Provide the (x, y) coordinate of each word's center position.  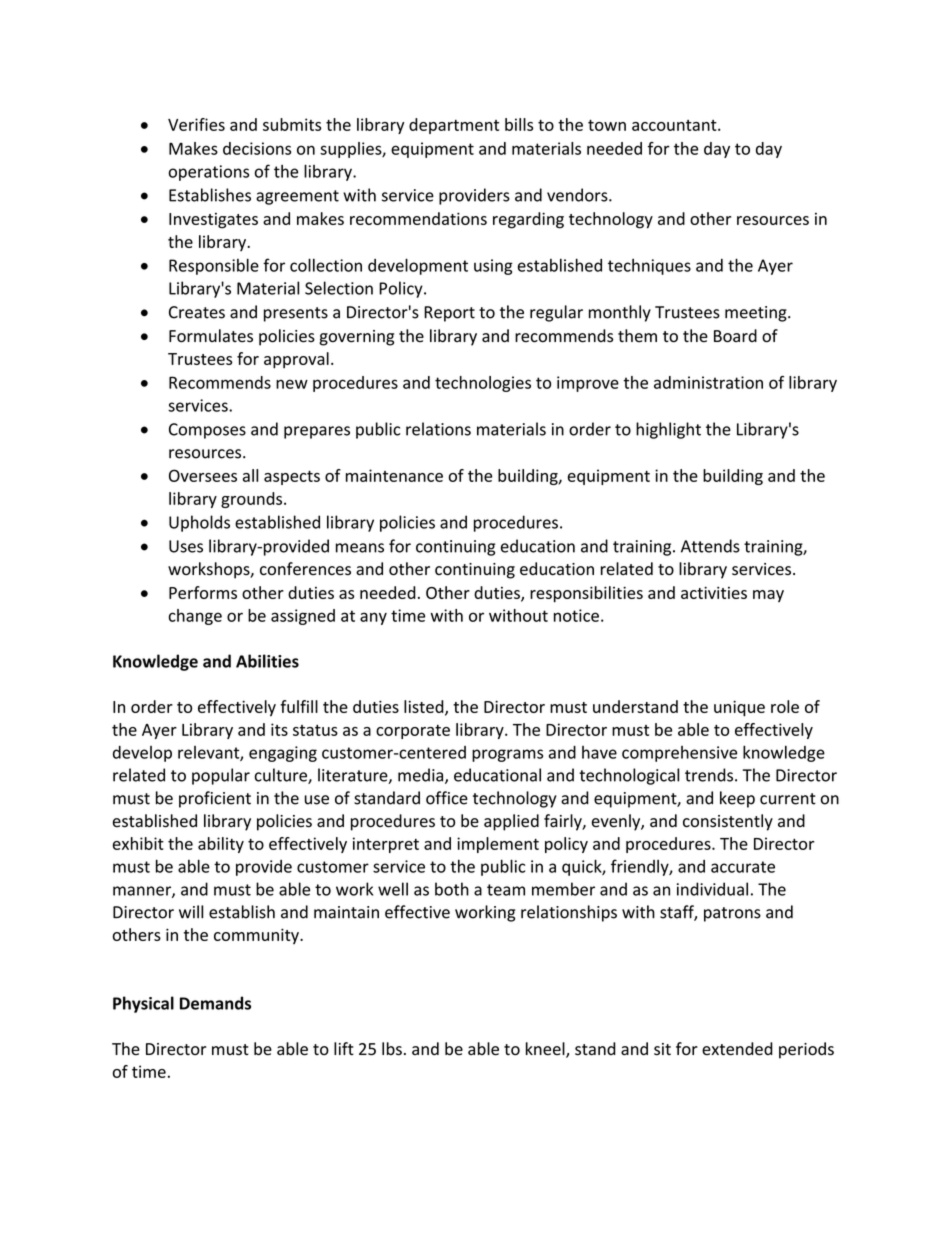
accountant (675, 125)
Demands (215, 1003)
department (454, 126)
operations (208, 173)
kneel (546, 1050)
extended (737, 1049)
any (373, 618)
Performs (203, 592)
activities (714, 592)
